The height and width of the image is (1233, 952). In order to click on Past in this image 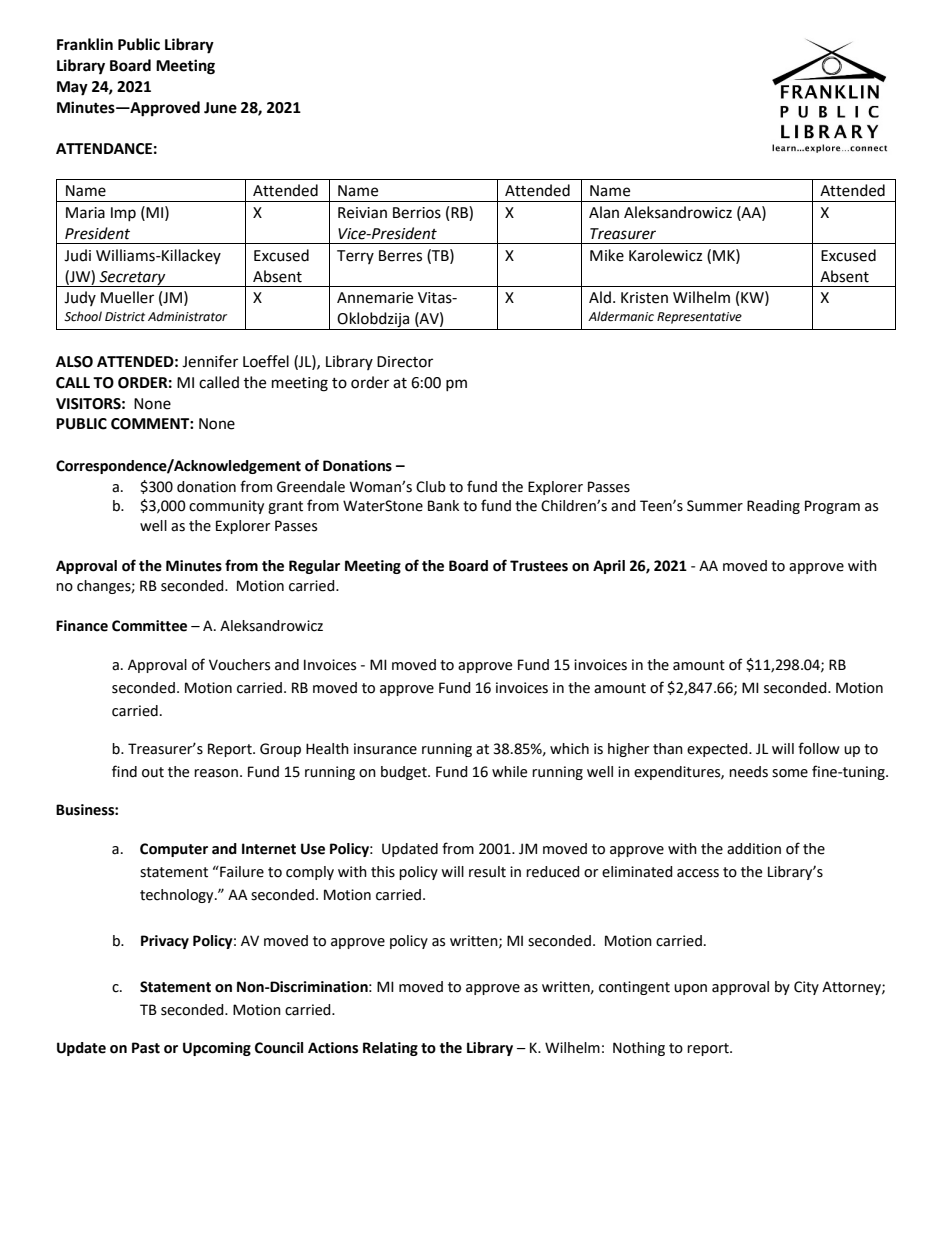, I will do `click(146, 1048)`.
